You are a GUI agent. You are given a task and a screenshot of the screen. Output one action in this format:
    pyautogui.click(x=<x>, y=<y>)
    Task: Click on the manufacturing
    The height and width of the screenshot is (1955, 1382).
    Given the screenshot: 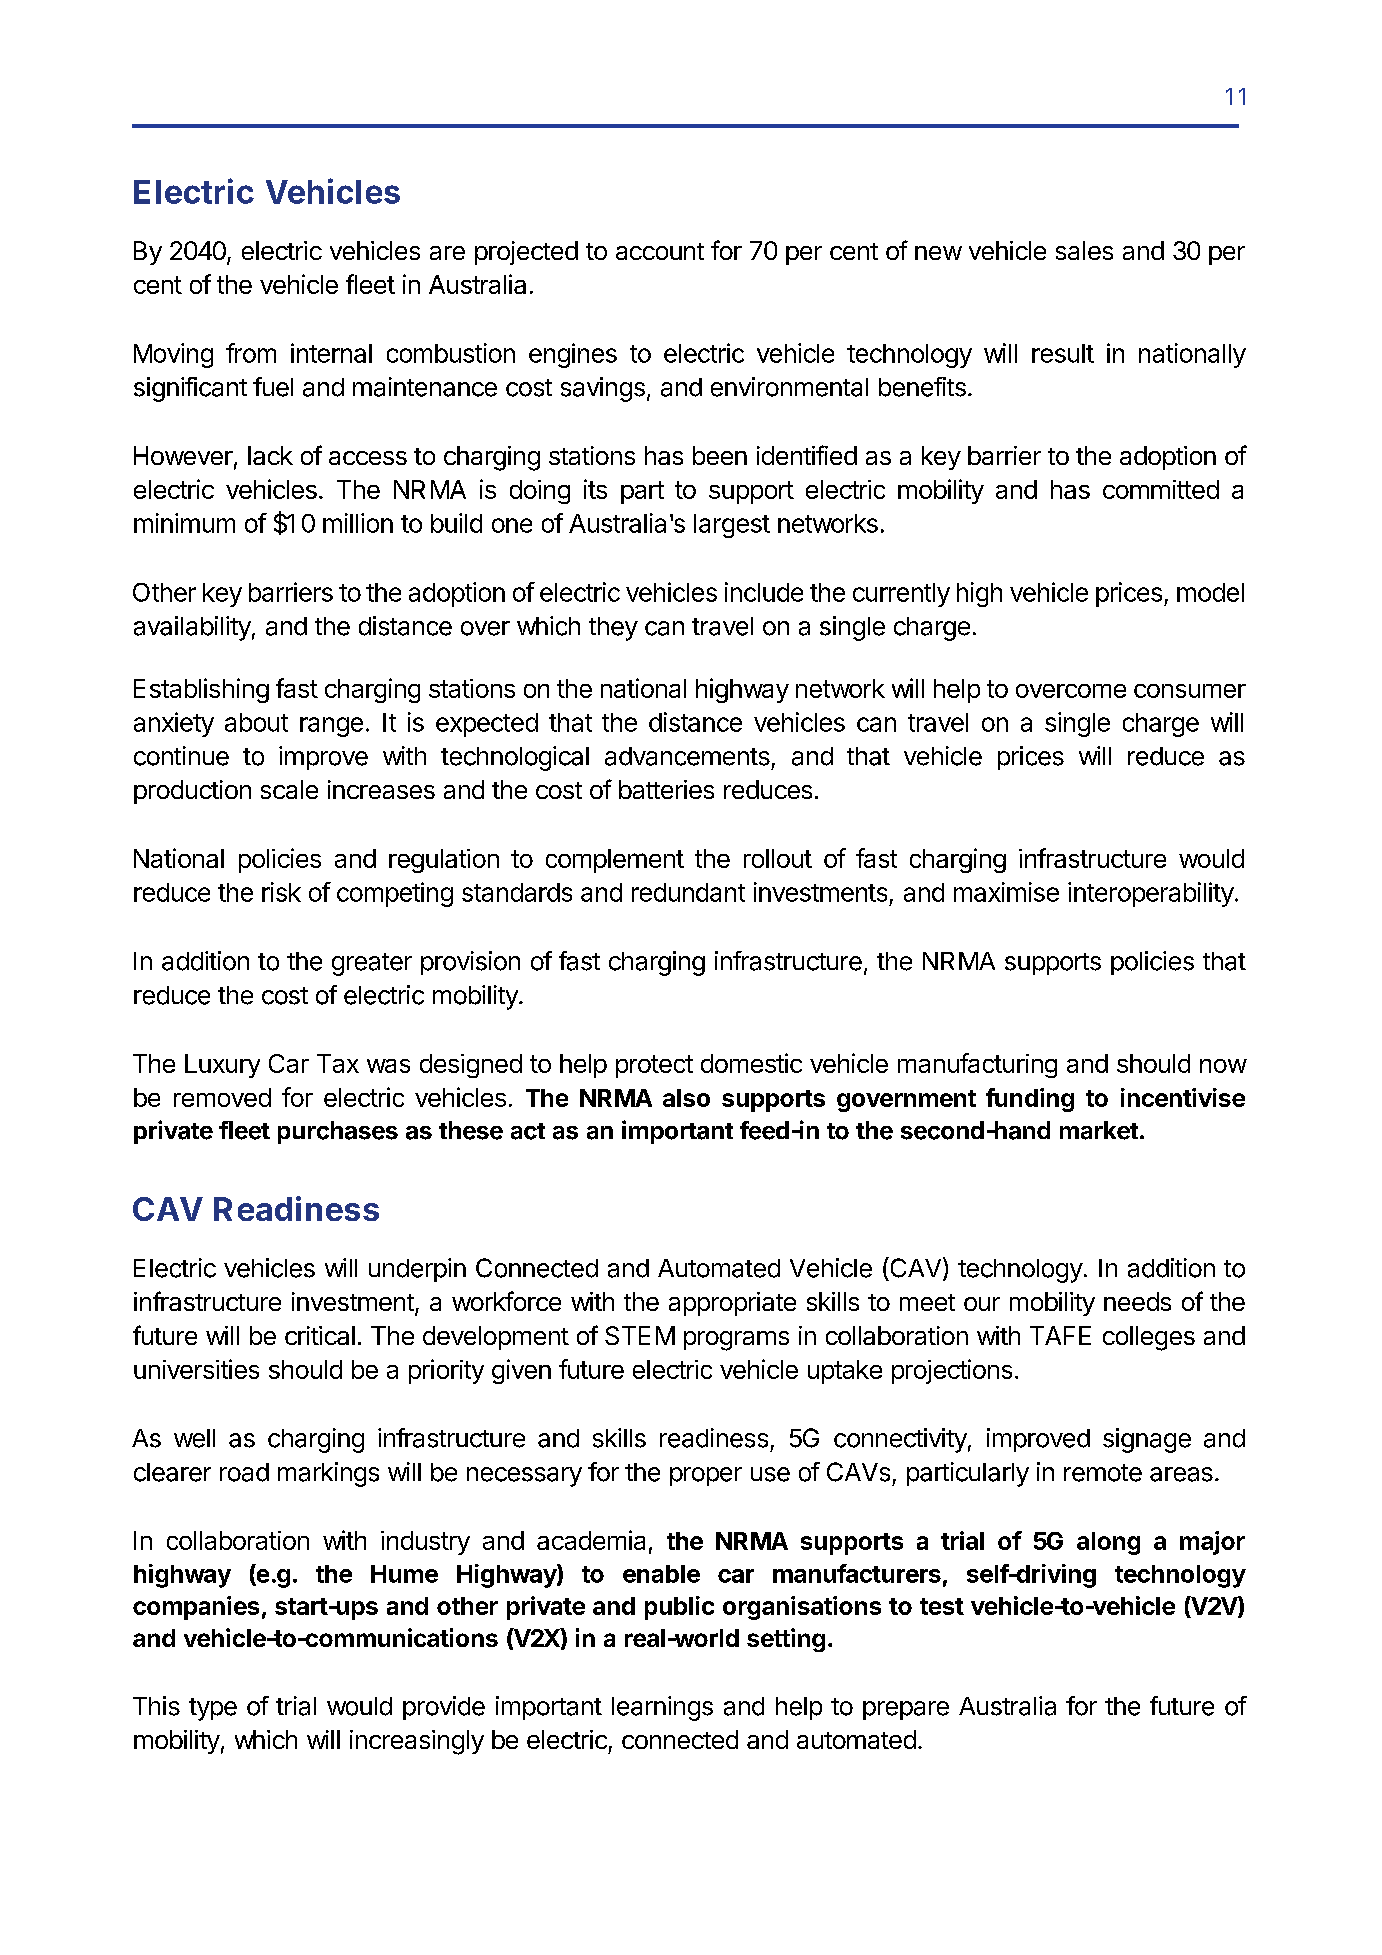 What is the action you would take?
    pyautogui.click(x=977, y=1065)
